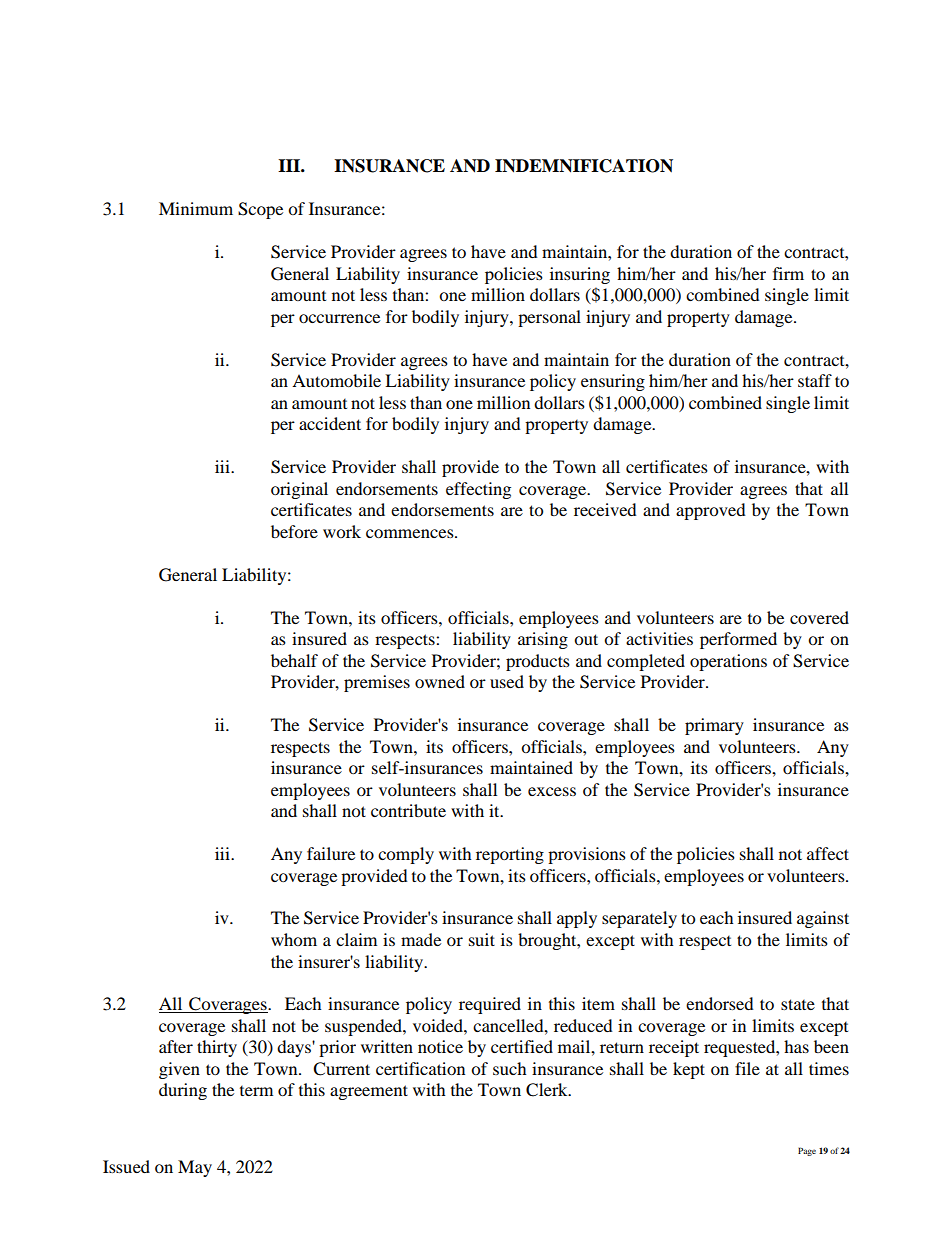 The width and height of the screenshot is (952, 1233). What do you see at coordinates (807, 1151) in the screenshot?
I see `Page` at bounding box center [807, 1151].
